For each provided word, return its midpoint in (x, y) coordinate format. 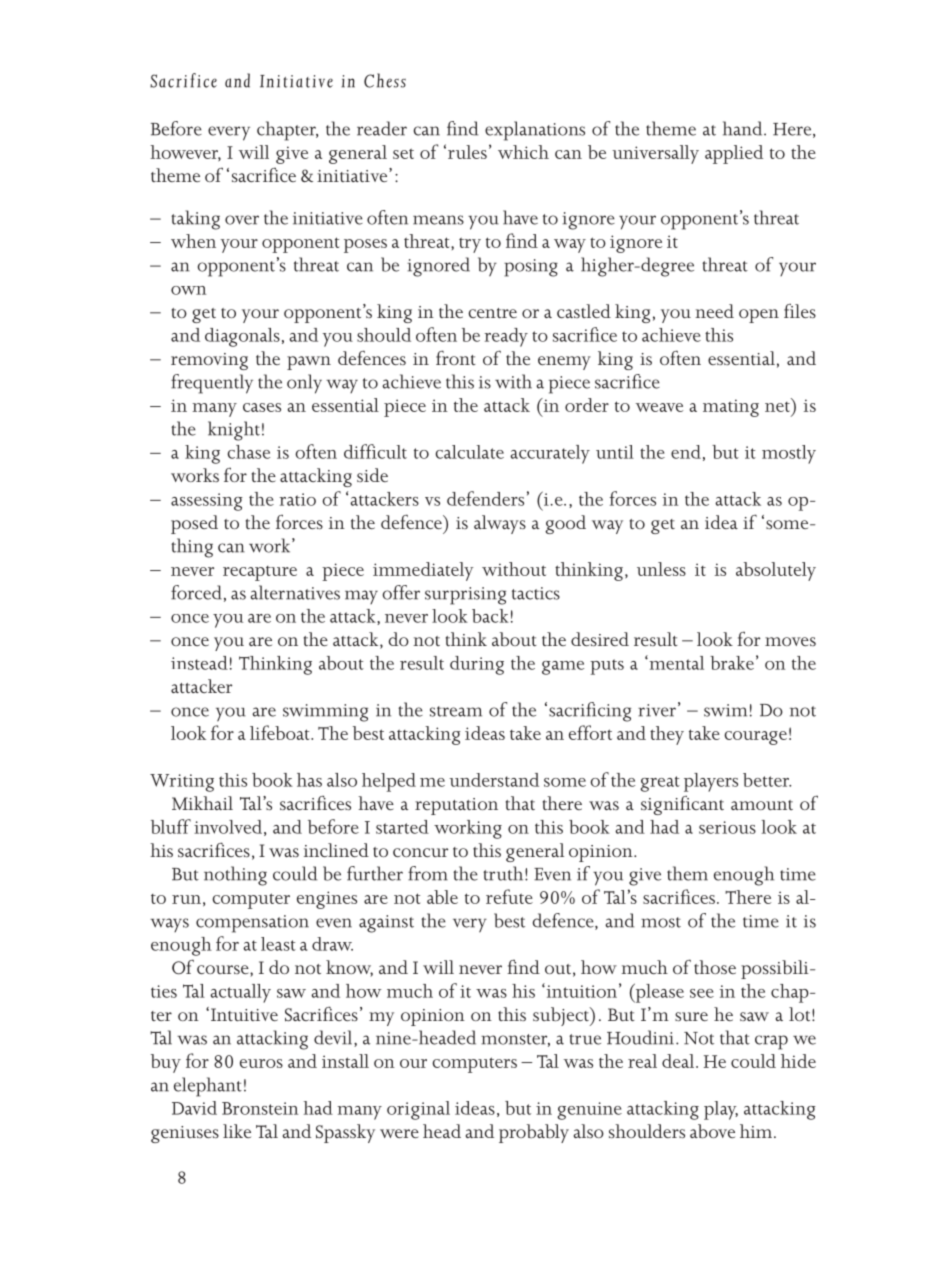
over (242, 220)
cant (706, 805)
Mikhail (202, 803)
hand (744, 128)
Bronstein (260, 1108)
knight (234, 431)
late (490, 452)
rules (467, 152)
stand (518, 780)
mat (718, 406)
